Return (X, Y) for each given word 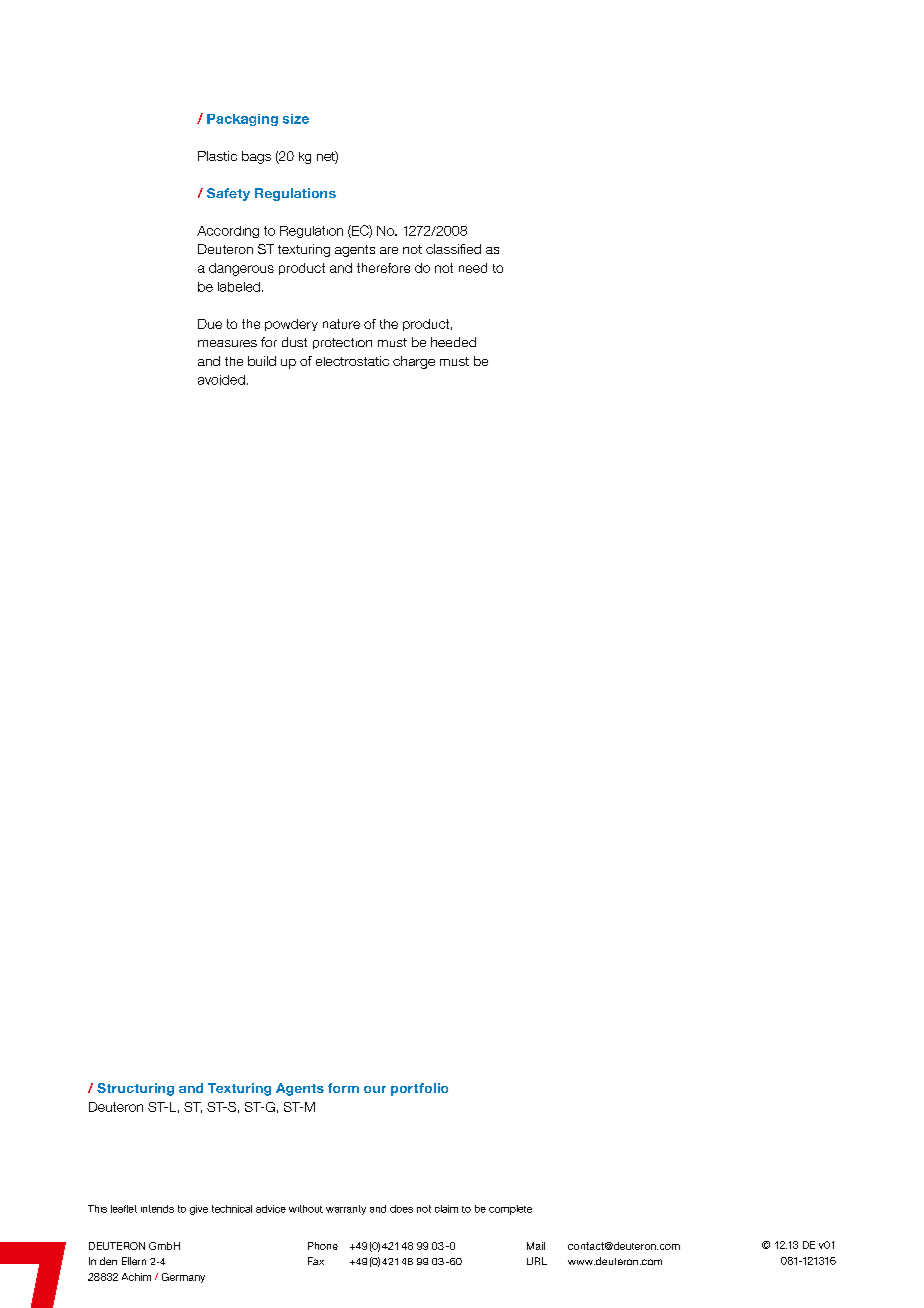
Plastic (217, 156)
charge (414, 362)
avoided (221, 380)
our (375, 1089)
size (296, 119)
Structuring (135, 1089)
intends (157, 1209)
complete (510, 1210)
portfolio (419, 1089)
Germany (183, 1278)
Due (210, 324)
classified (453, 249)
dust (294, 342)
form (343, 1088)
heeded (453, 342)
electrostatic (352, 361)
